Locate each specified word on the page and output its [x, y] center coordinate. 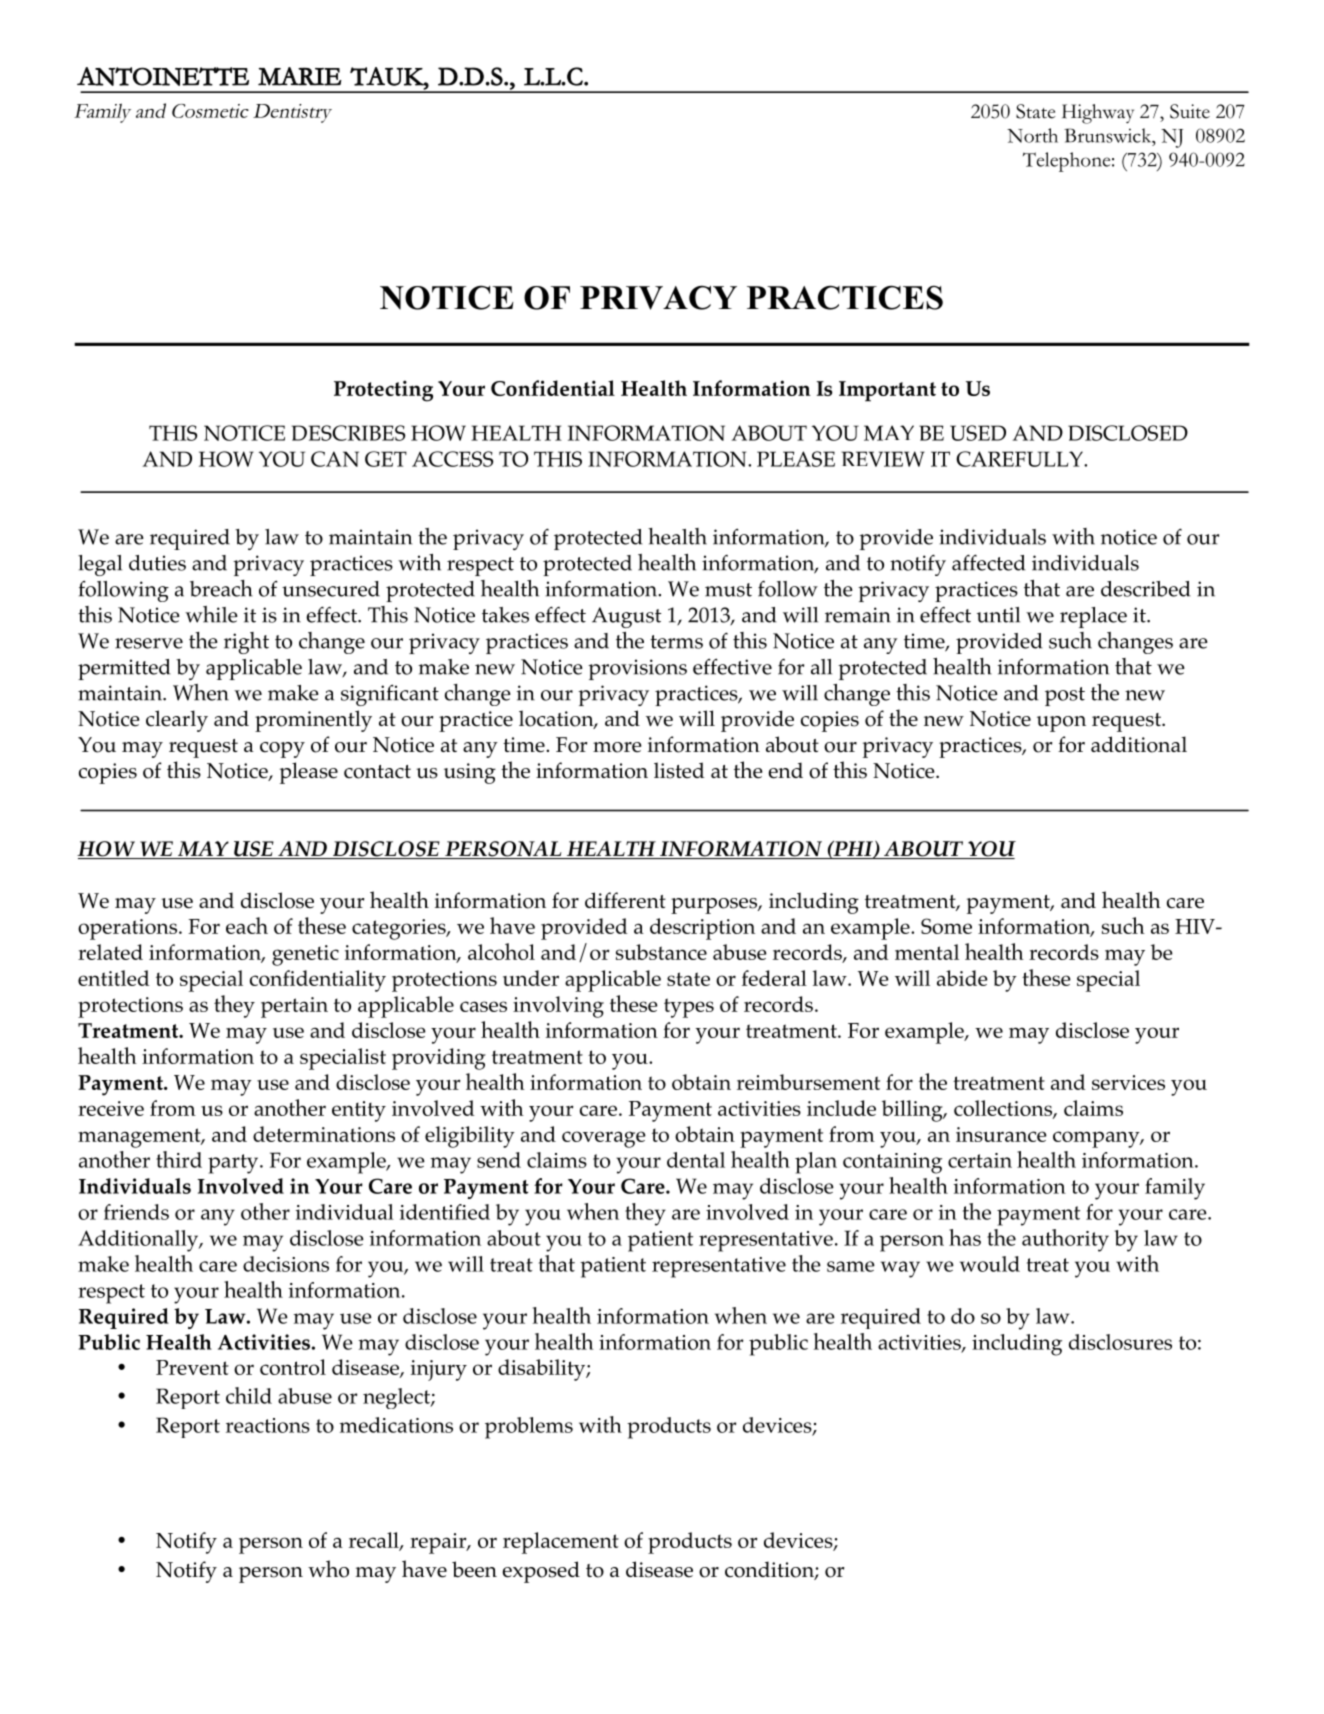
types [689, 1008]
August [626, 617]
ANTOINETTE [163, 76]
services [1128, 1082]
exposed [541, 1572]
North [1032, 135]
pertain [294, 1007]
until [998, 615]
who [328, 1569]
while [211, 614]
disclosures [1120, 1342]
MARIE [300, 76]
